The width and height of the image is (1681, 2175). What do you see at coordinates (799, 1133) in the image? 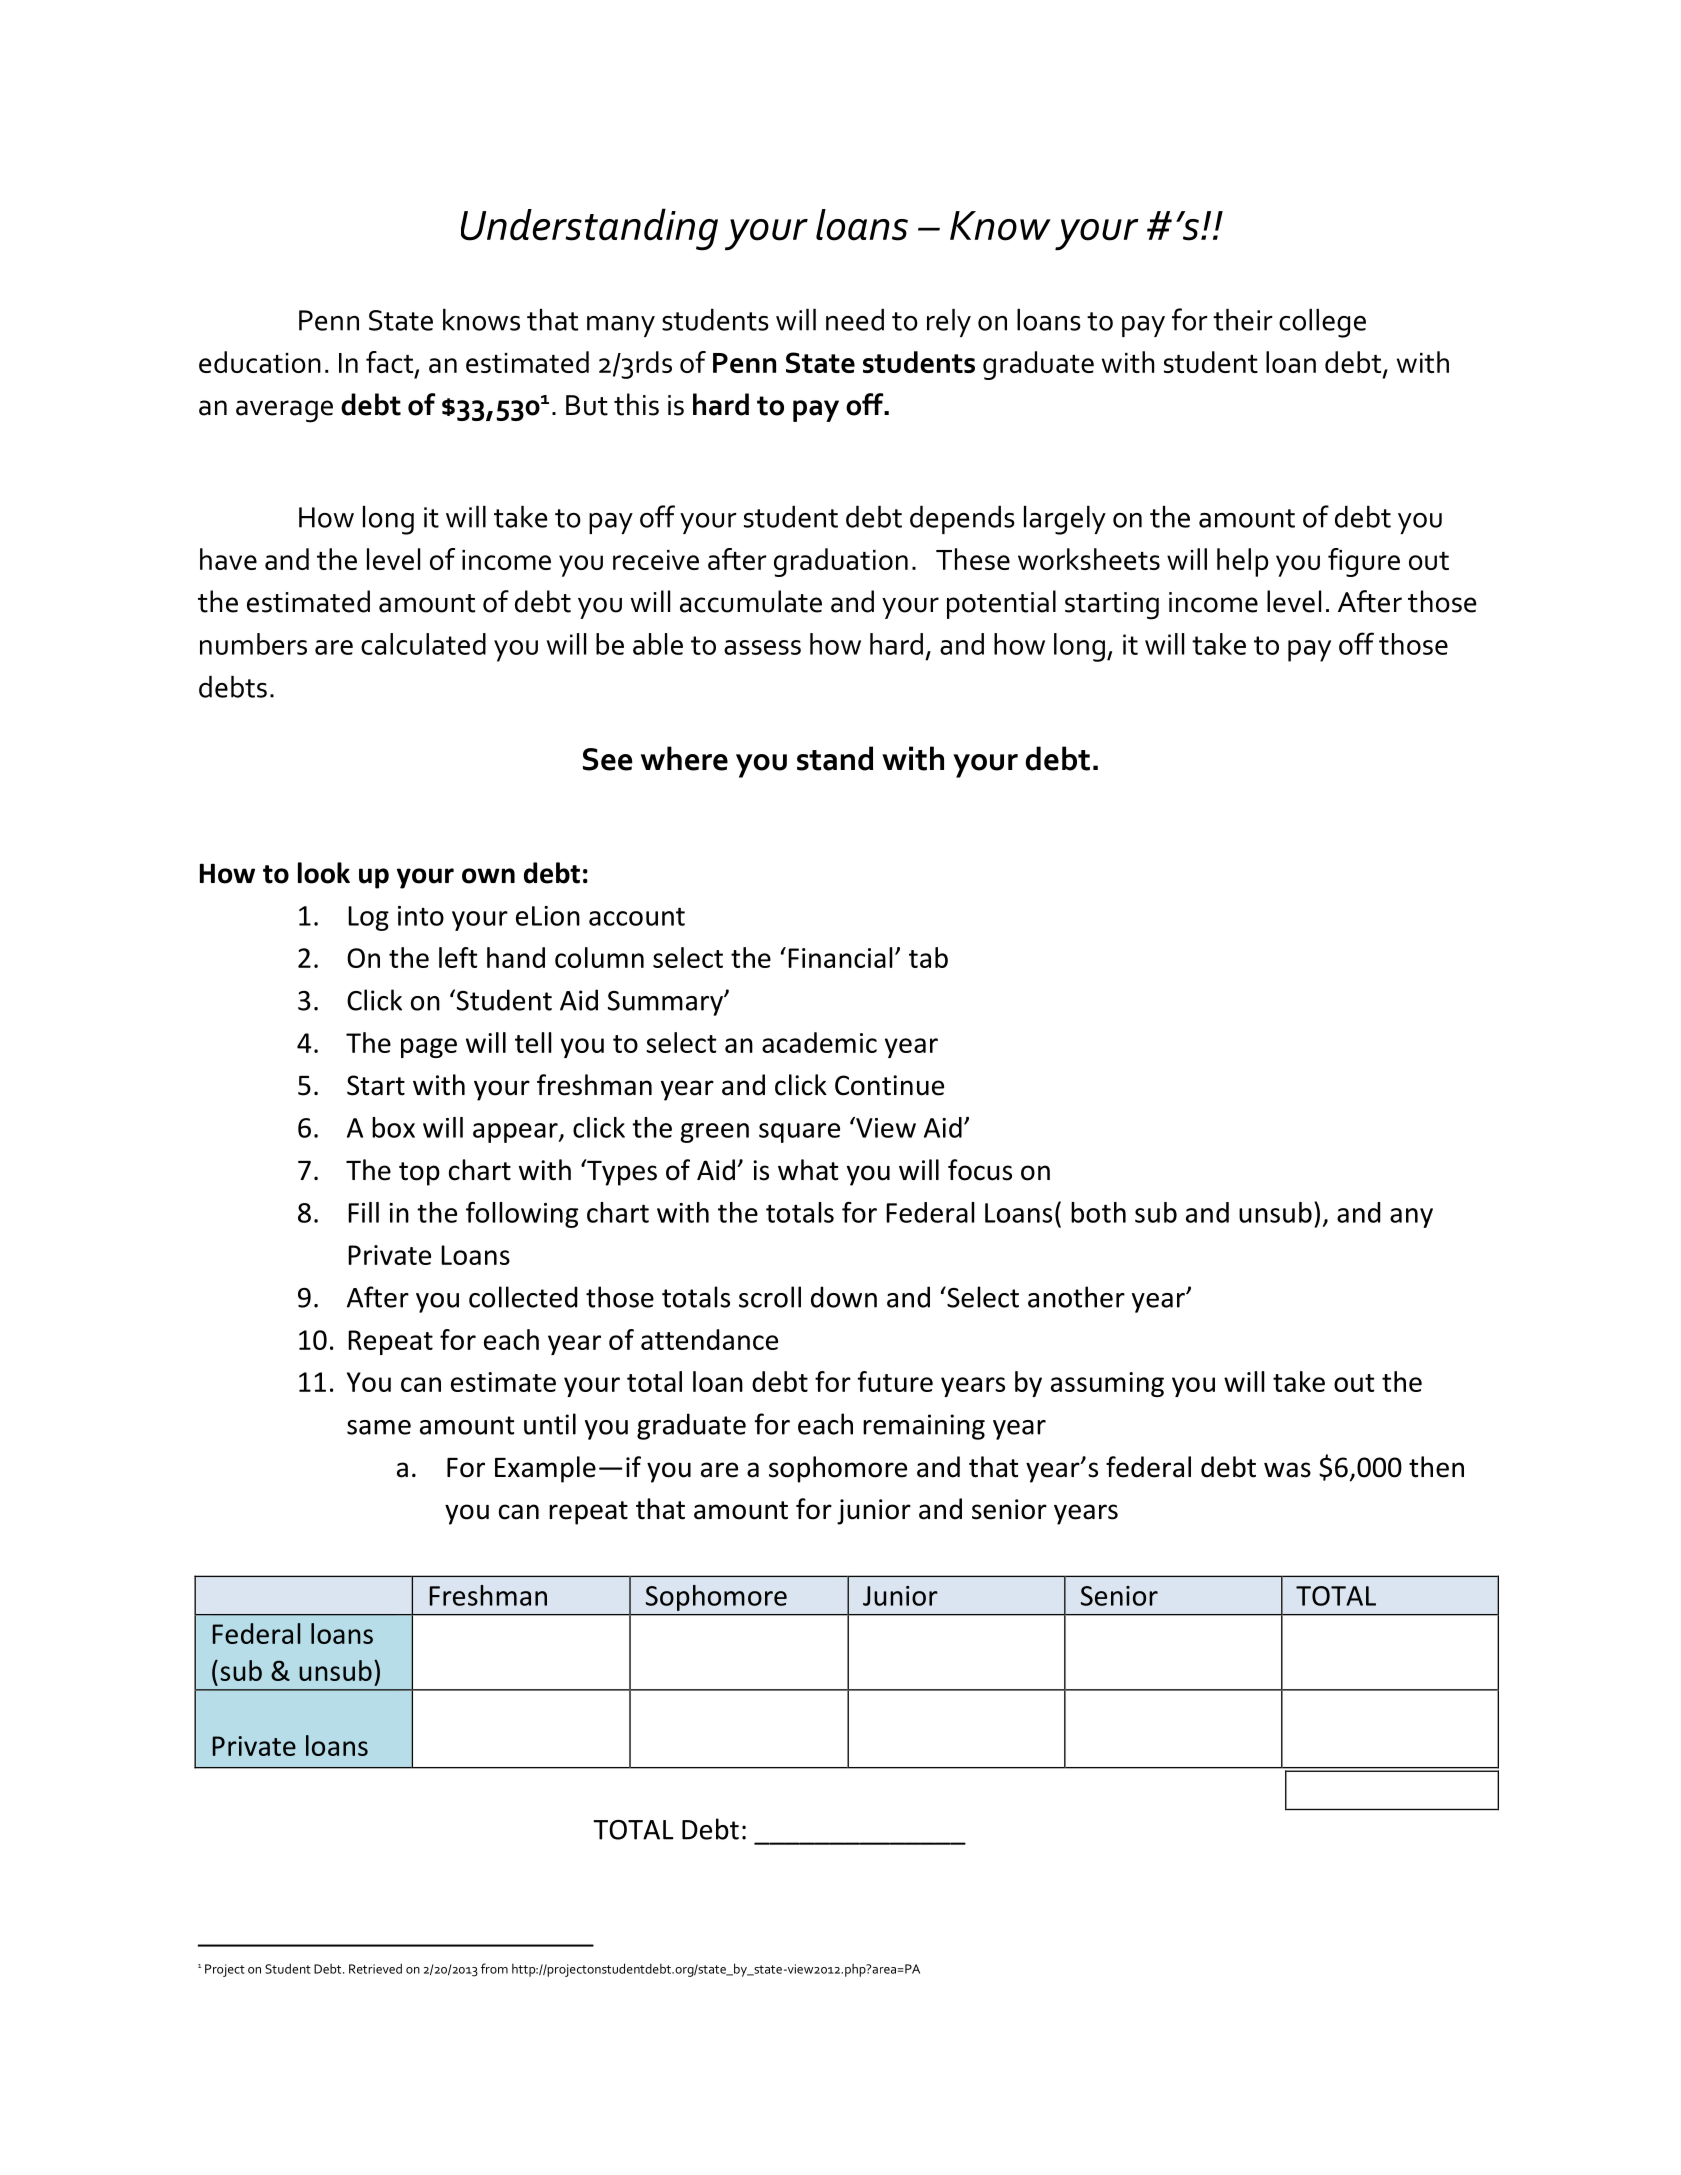
I see `square` at bounding box center [799, 1133].
